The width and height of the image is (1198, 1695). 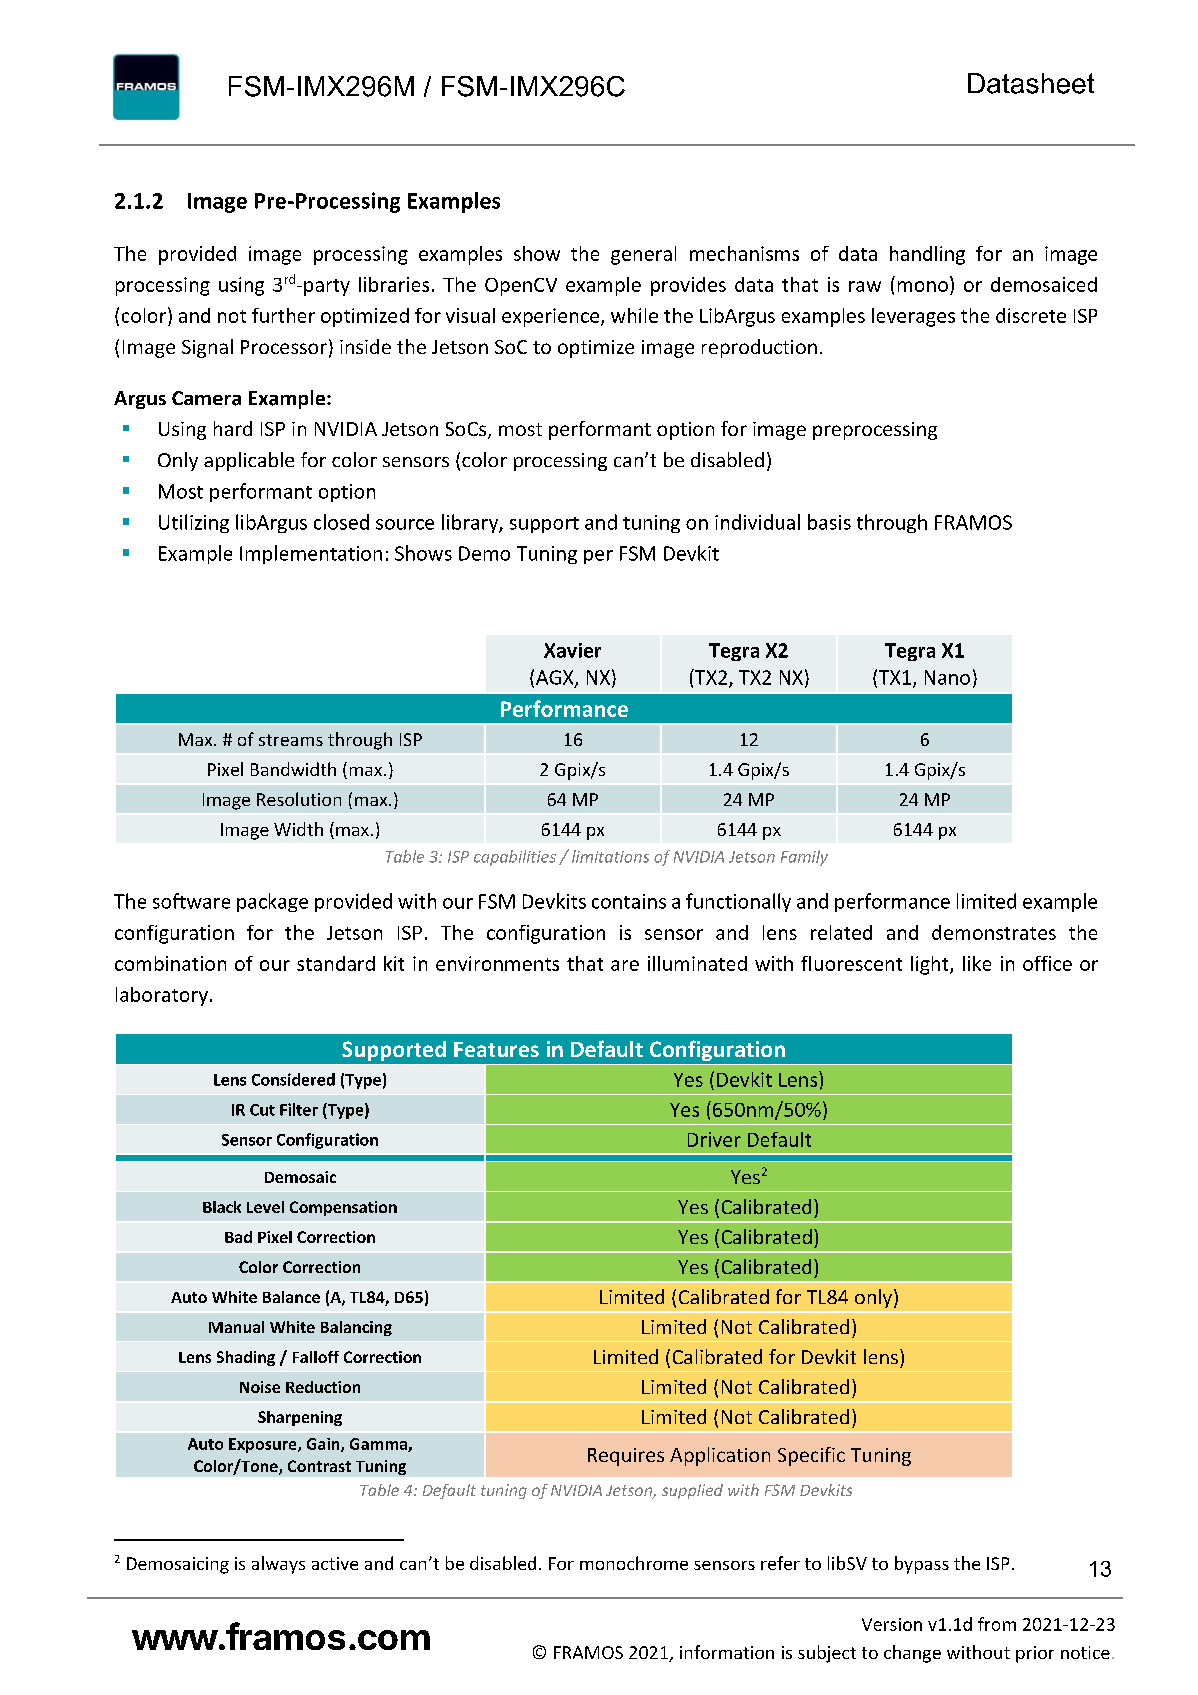 I want to click on always, so click(x=278, y=1565).
